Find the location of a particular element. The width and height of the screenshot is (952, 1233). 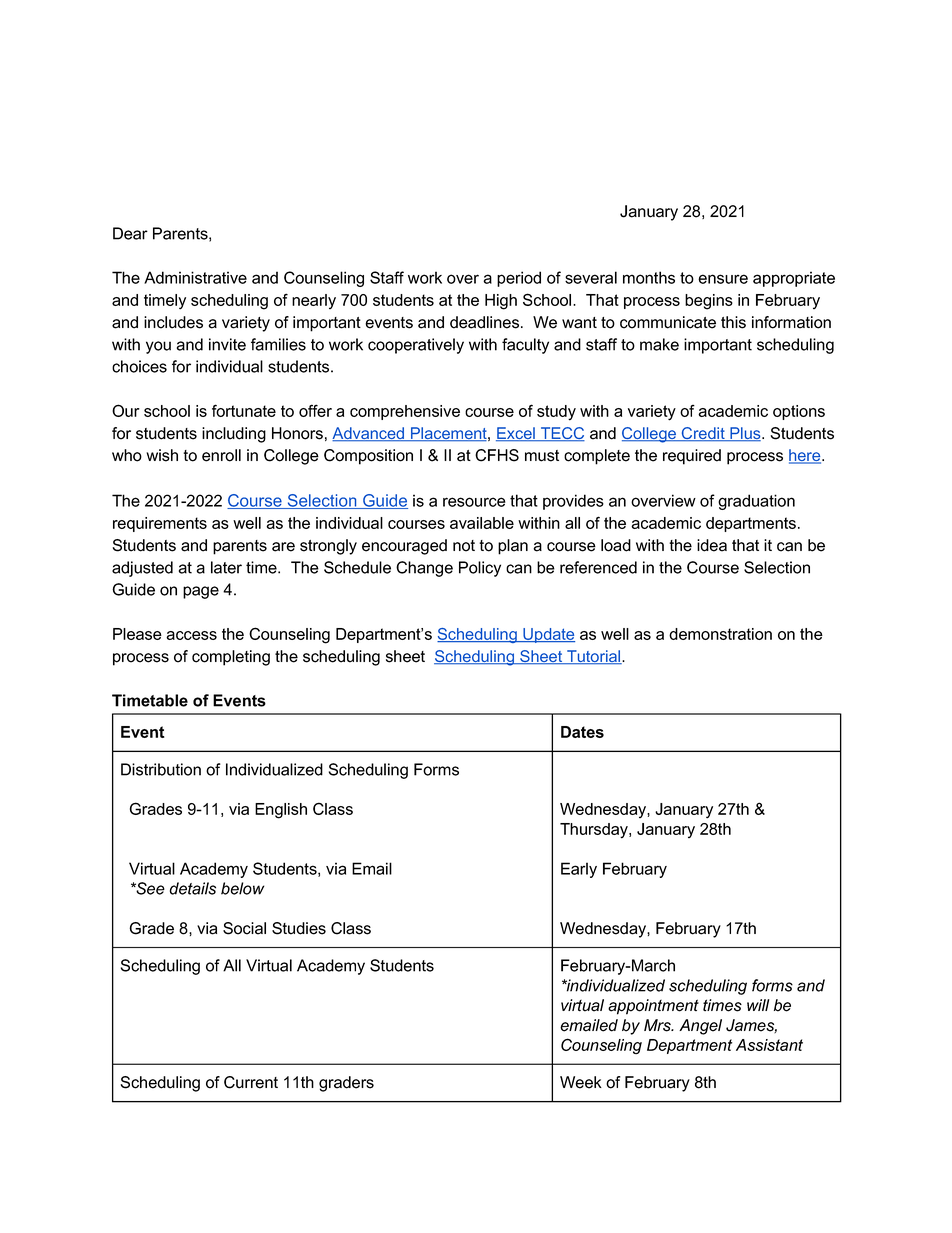

demonstration is located at coordinates (720, 634).
